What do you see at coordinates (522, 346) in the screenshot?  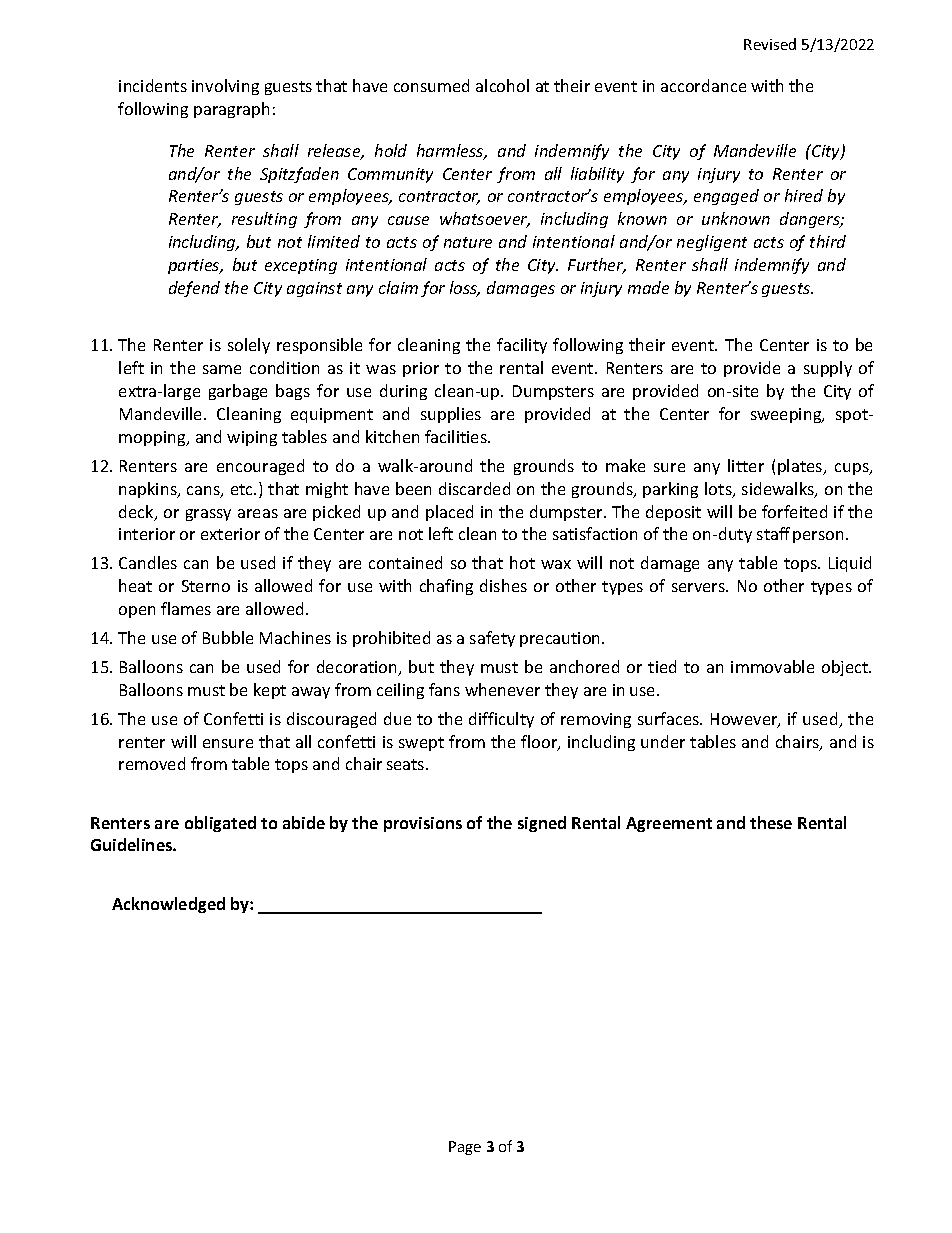 I see `facility` at bounding box center [522, 346].
